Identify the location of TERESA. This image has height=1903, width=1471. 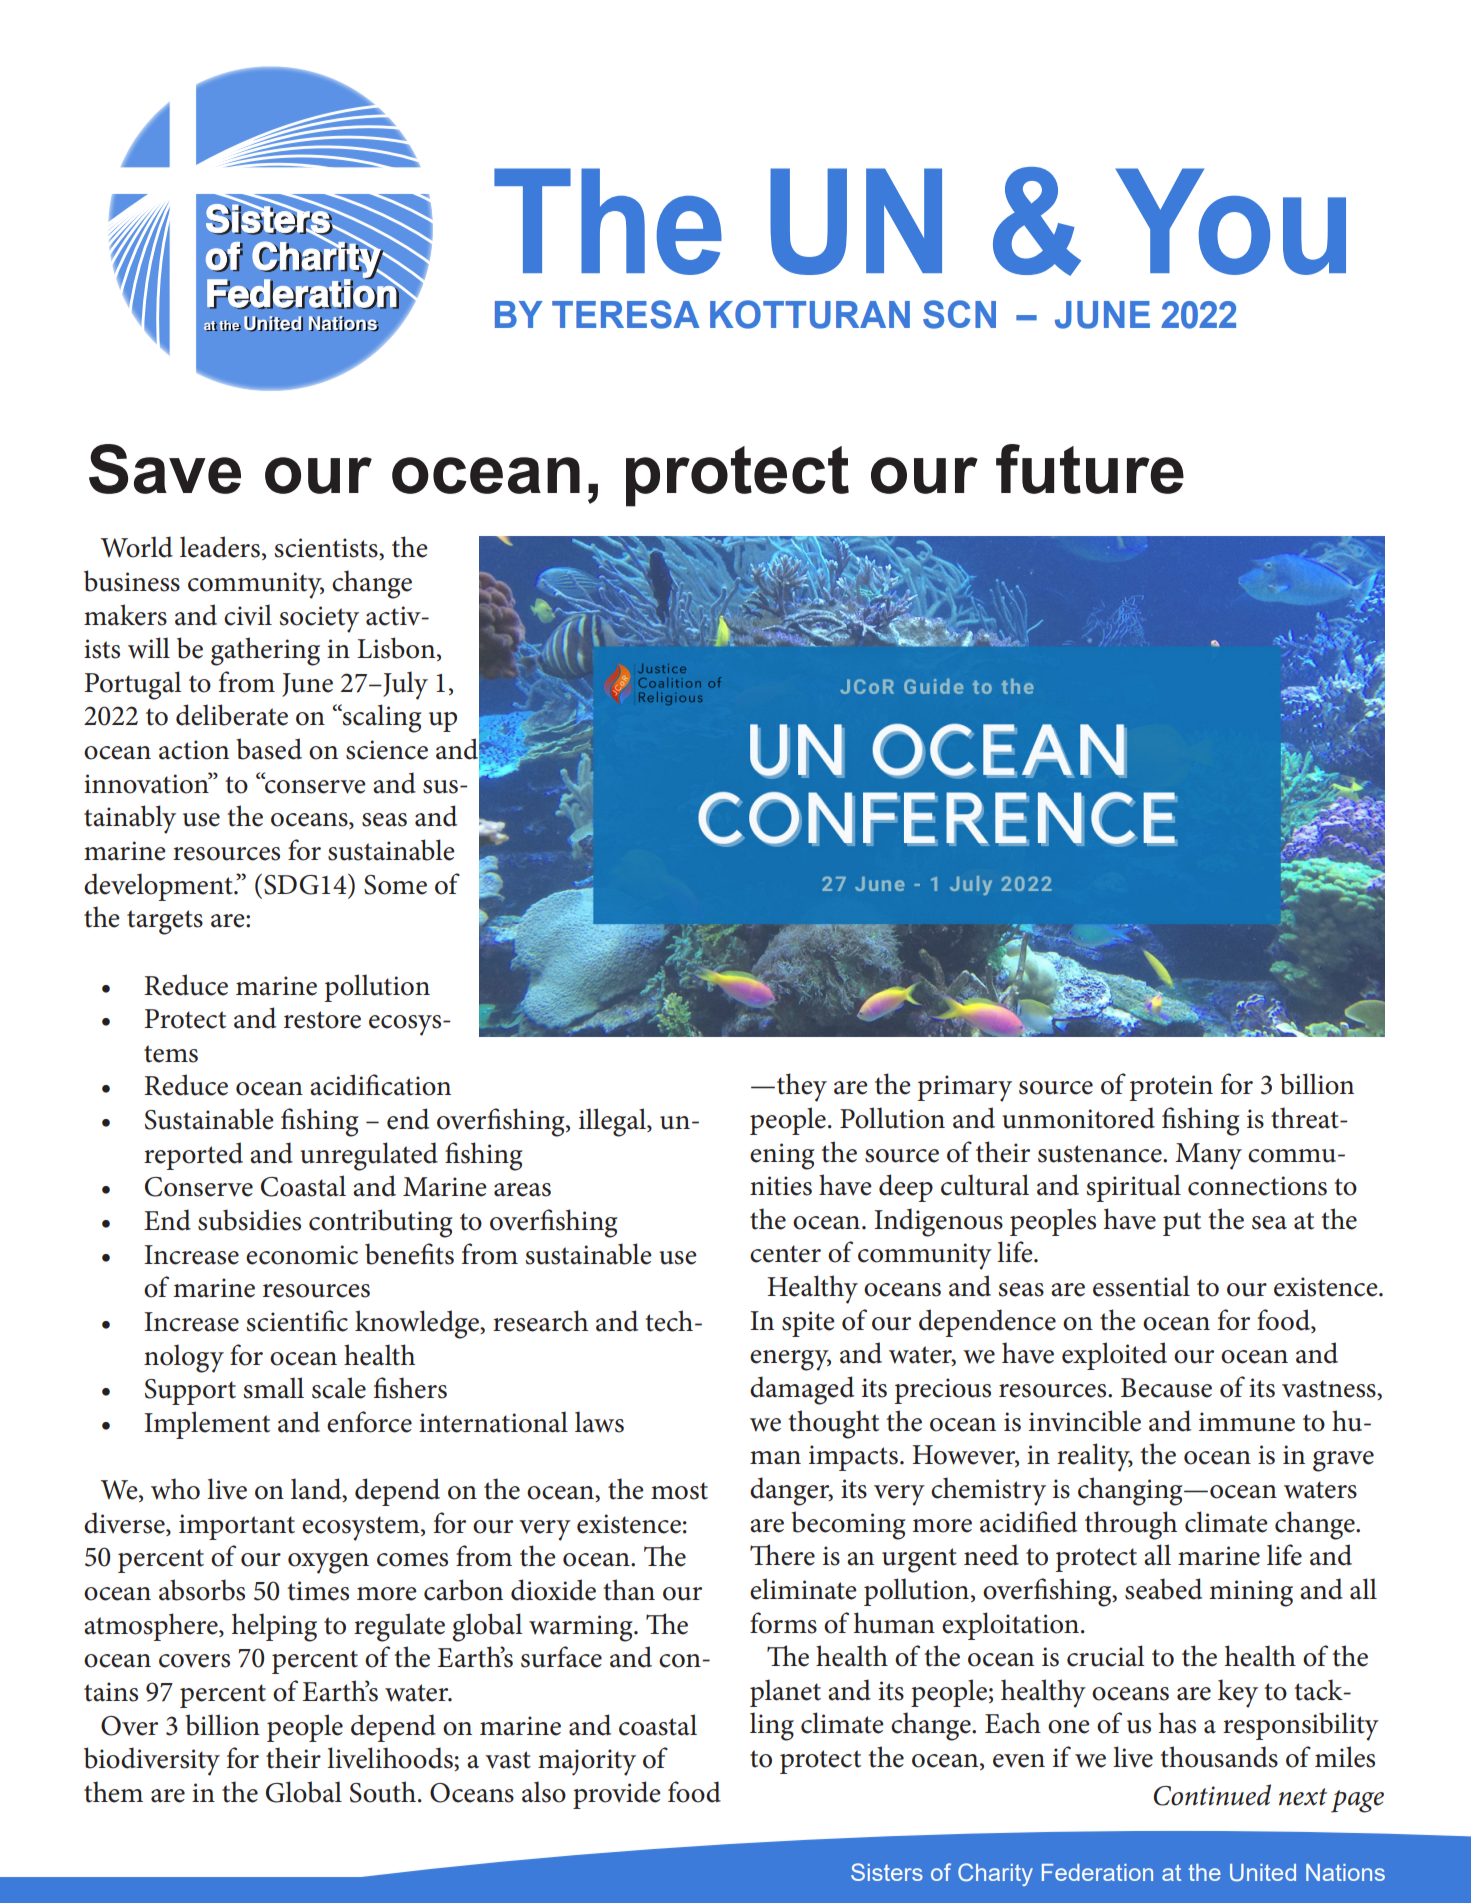
(626, 314).
